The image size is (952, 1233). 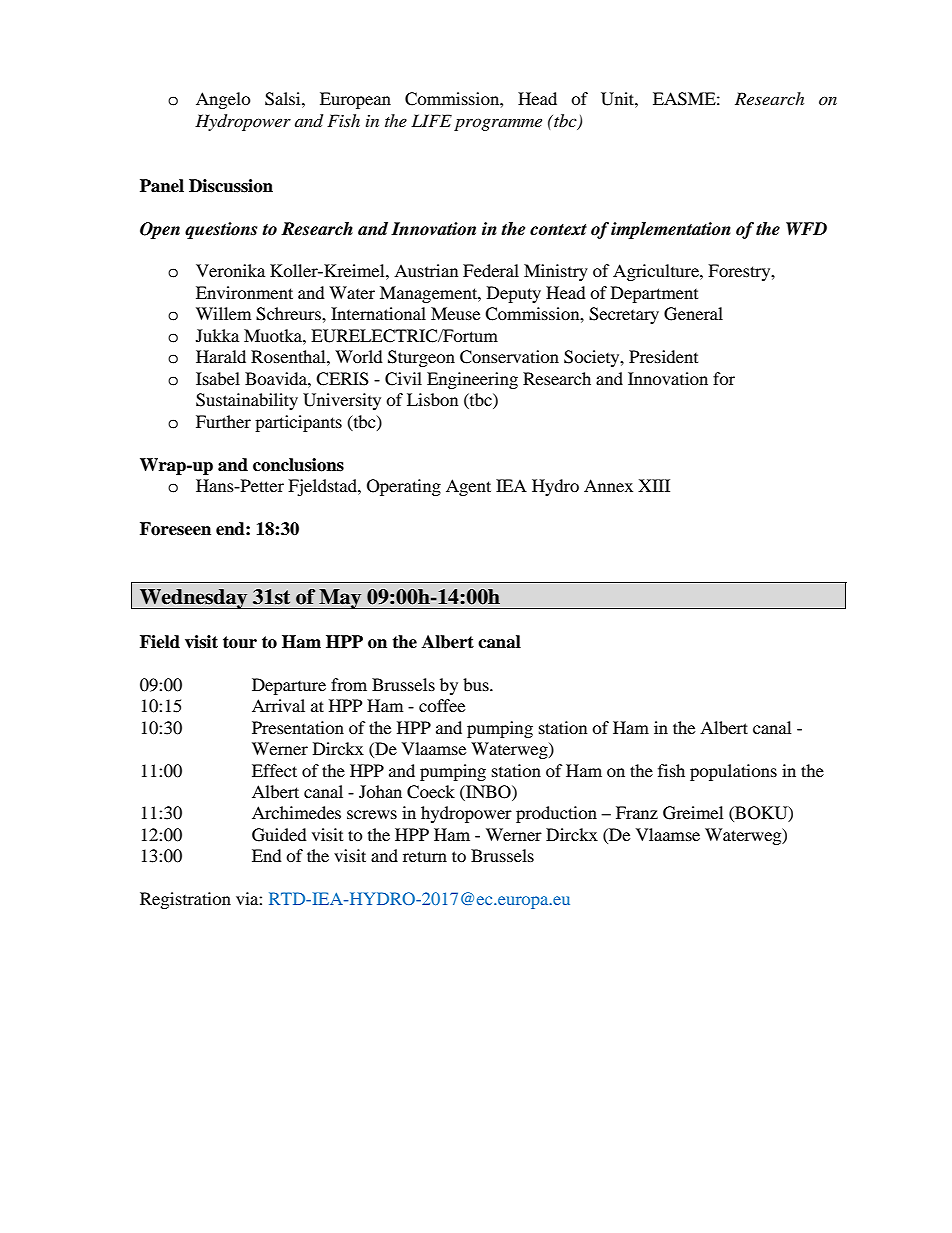 What do you see at coordinates (468, 487) in the document?
I see `Agent` at bounding box center [468, 487].
